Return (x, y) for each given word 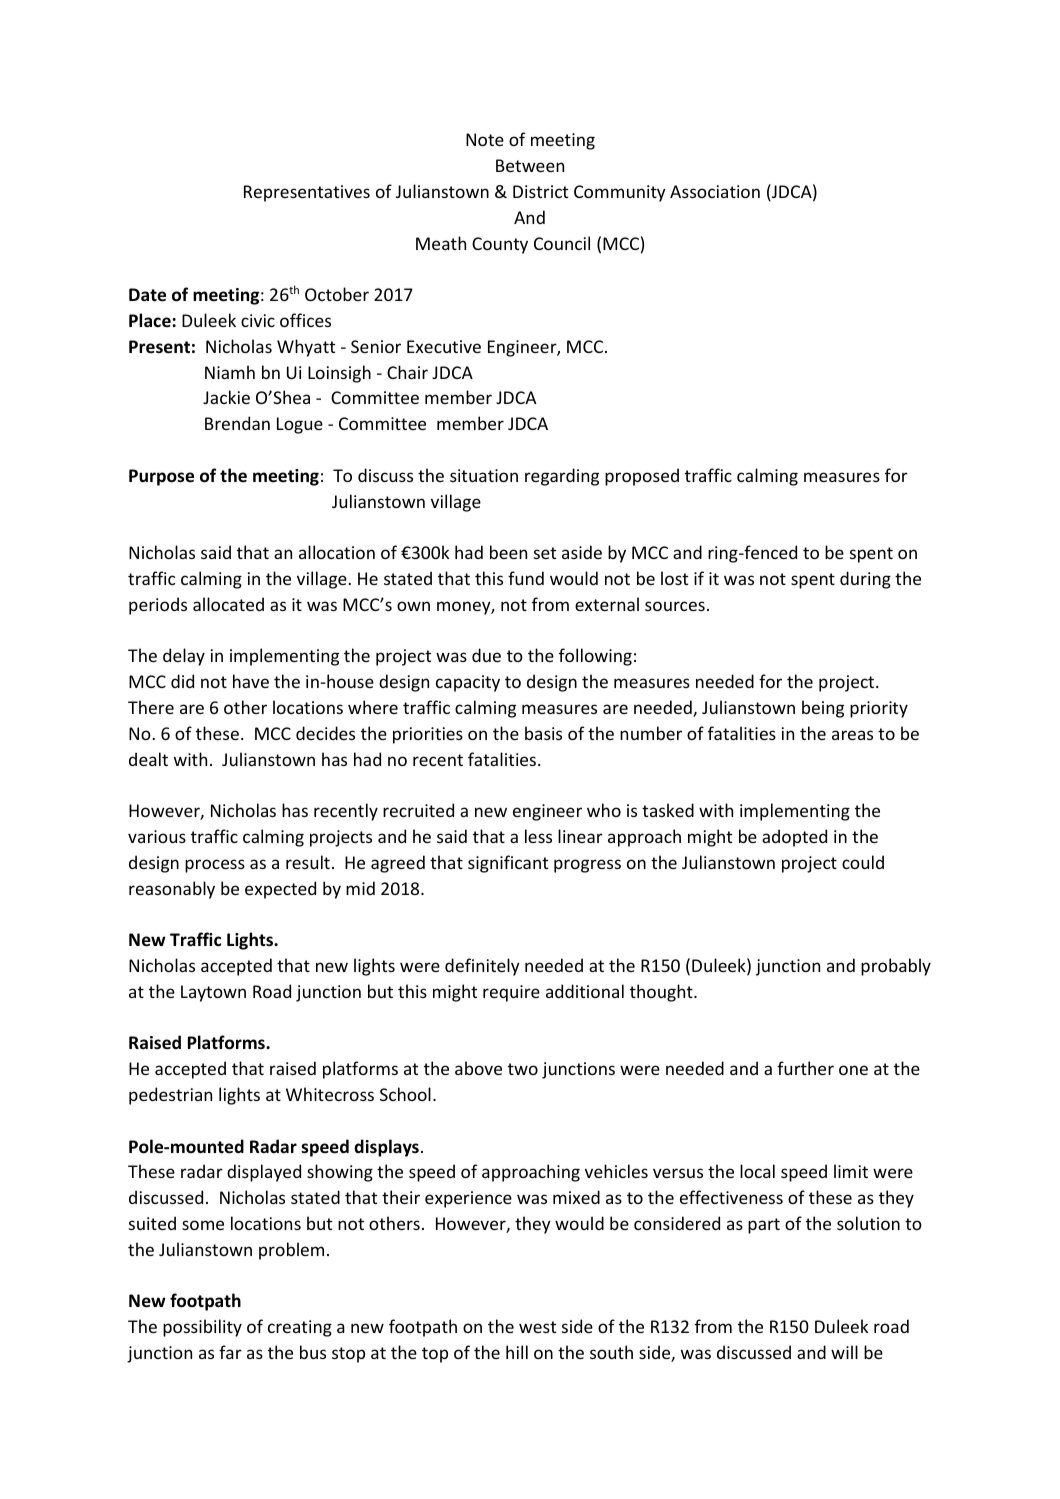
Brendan (237, 423)
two (523, 1069)
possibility (202, 1328)
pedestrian (170, 1096)
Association (715, 191)
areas (852, 735)
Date (147, 295)
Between (530, 165)
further (805, 1068)
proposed (642, 477)
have (251, 681)
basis (543, 733)
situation (484, 475)
